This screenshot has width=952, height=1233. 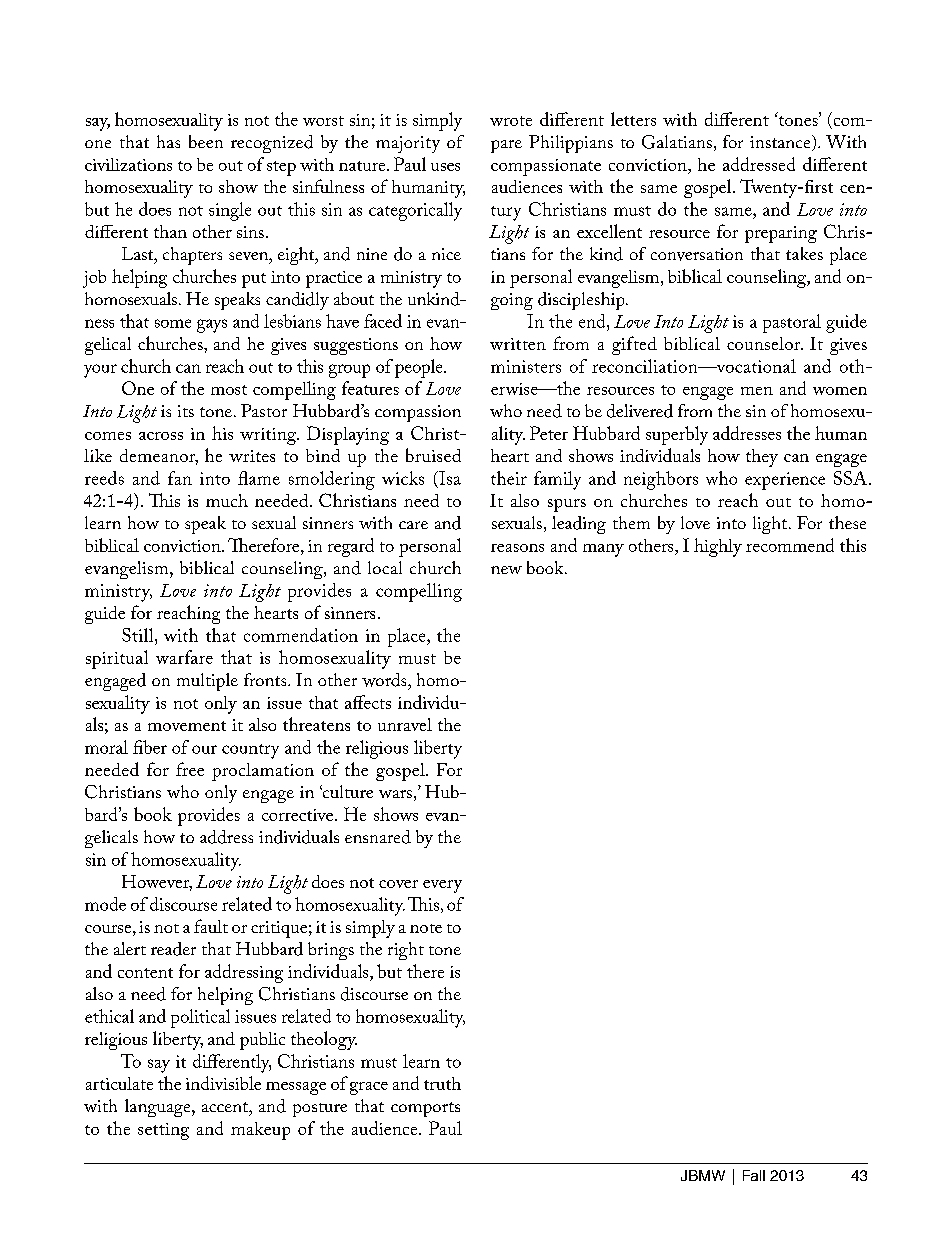 What do you see at coordinates (426, 928) in the screenshot?
I see `note` at bounding box center [426, 928].
